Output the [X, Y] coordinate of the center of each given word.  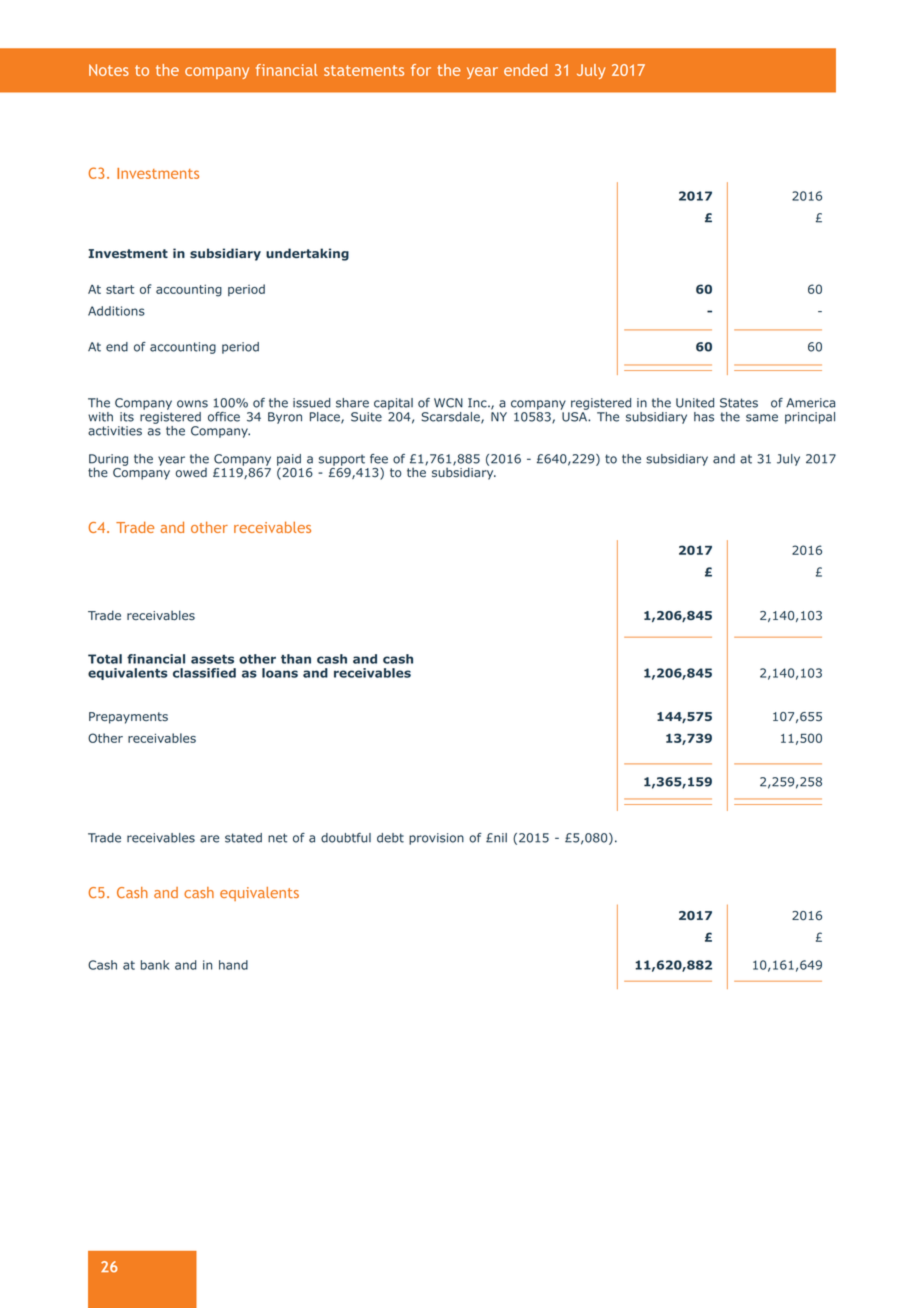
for [421, 70]
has [704, 417]
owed [191, 472]
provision [436, 839]
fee [379, 459]
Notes [109, 70]
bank [155, 965]
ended [525, 70]
